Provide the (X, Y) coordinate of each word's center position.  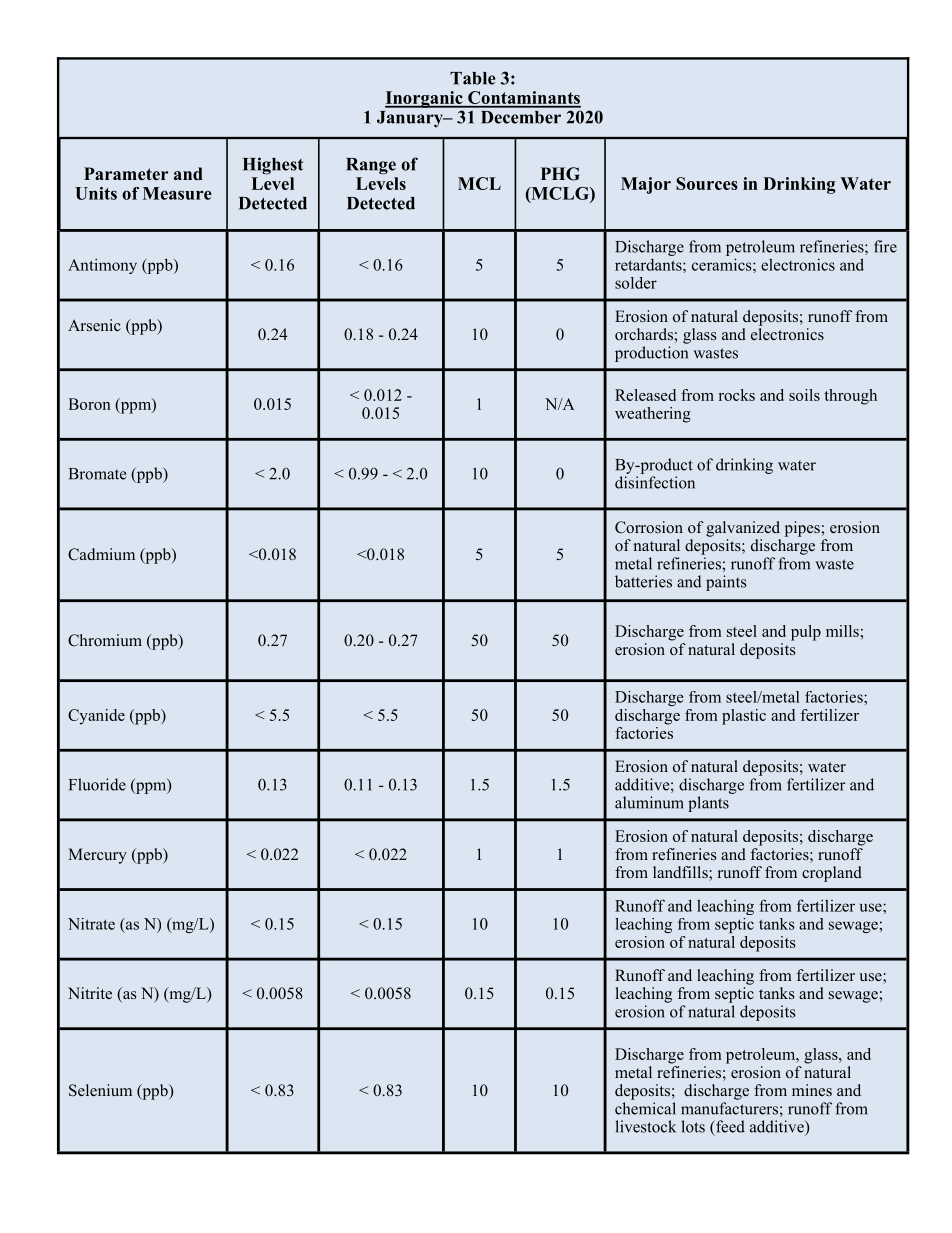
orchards (645, 334)
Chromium (105, 640)
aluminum (649, 802)
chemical (645, 1108)
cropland (832, 874)
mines (812, 1090)
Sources (707, 183)
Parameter (126, 174)
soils (804, 395)
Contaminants (523, 99)
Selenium (100, 1090)
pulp (806, 633)
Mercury (97, 856)
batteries (643, 581)
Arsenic (94, 325)
